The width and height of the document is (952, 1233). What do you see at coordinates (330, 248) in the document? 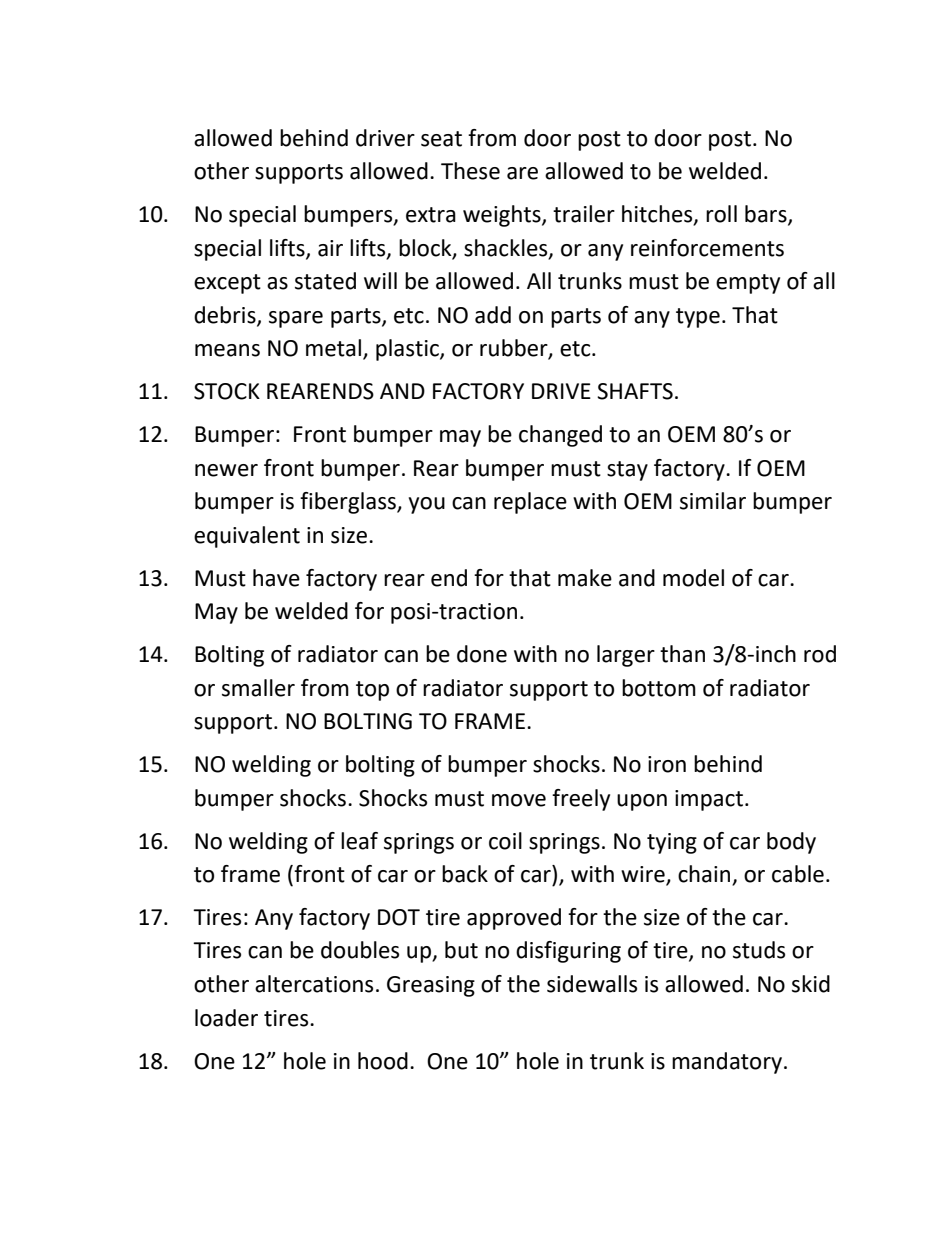
I see `air` at bounding box center [330, 248].
